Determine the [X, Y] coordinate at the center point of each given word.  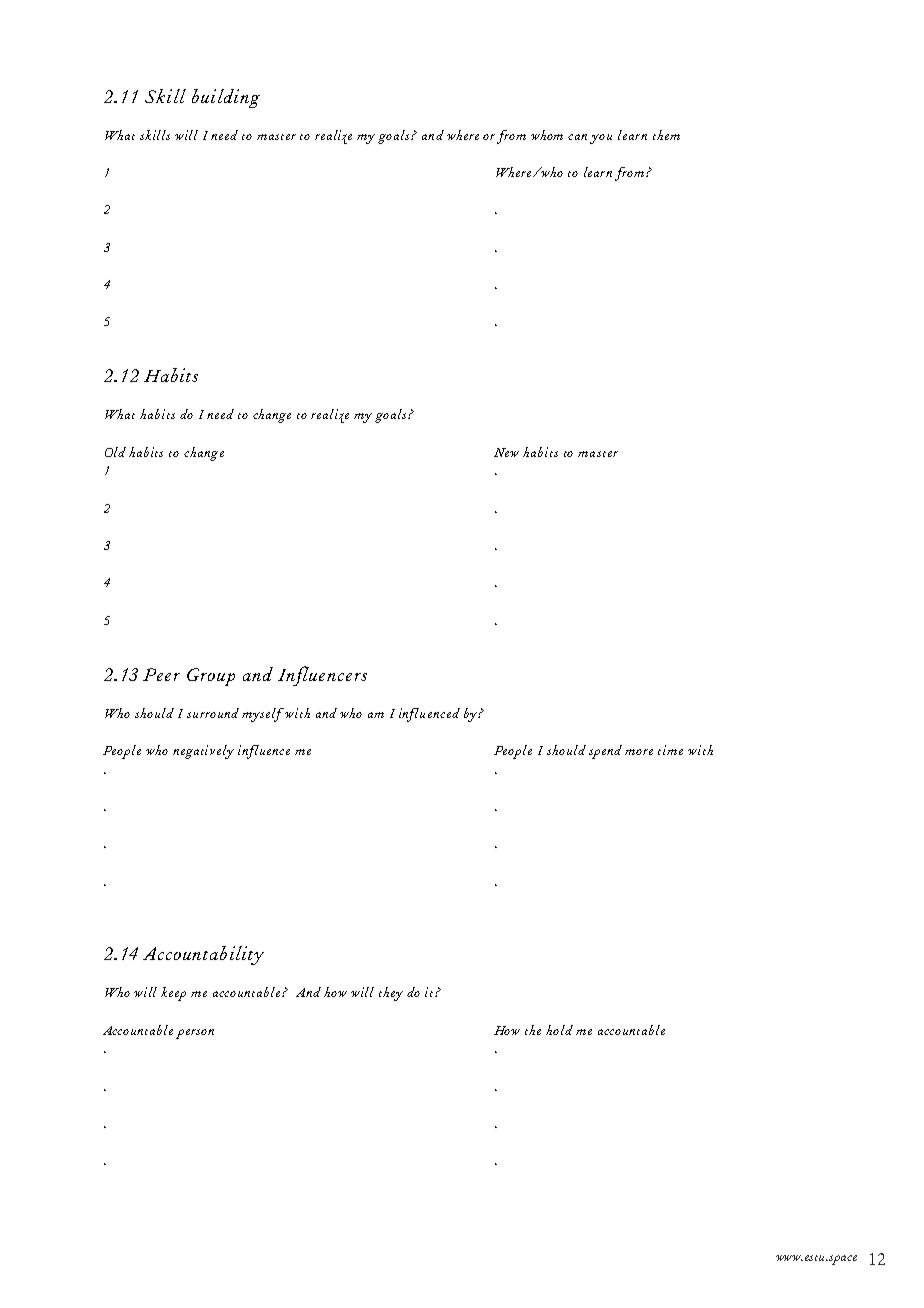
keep [173, 994]
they [391, 994]
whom [547, 135]
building [226, 98]
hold [559, 1030]
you [601, 139]
